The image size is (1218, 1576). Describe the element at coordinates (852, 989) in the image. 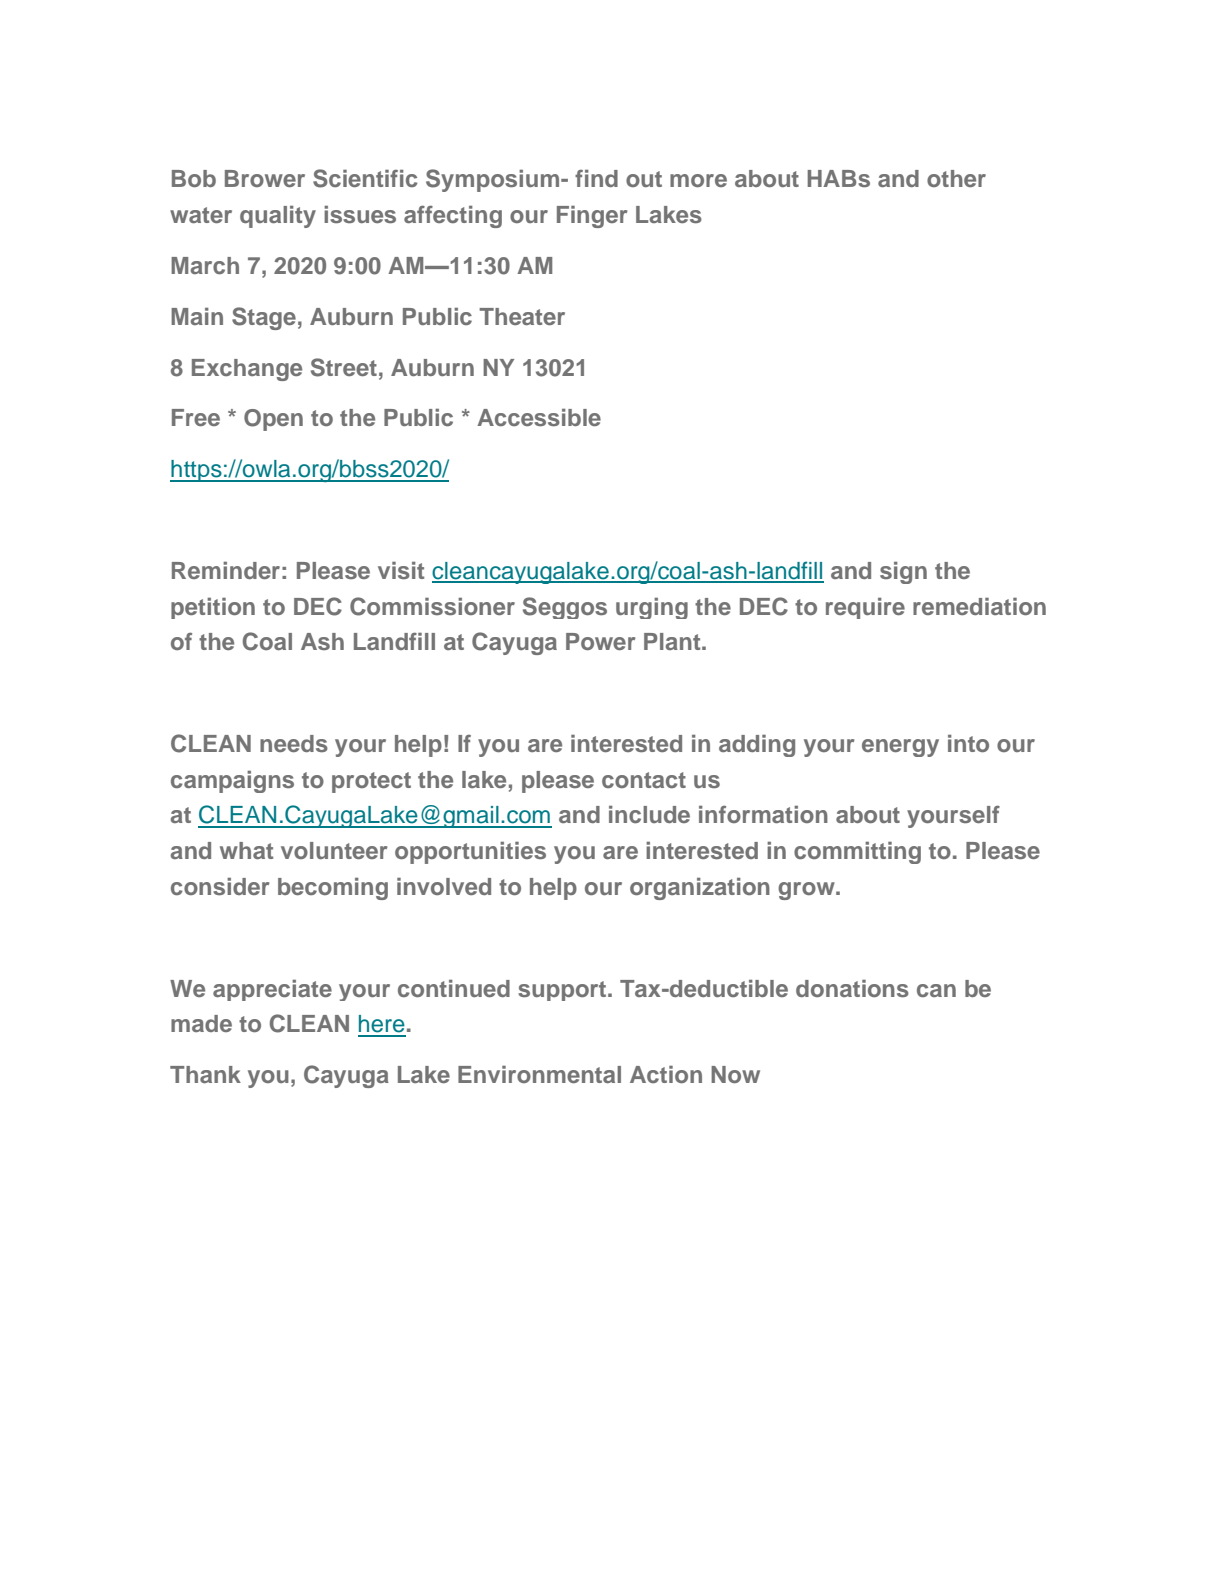

I see `donations` at that location.
